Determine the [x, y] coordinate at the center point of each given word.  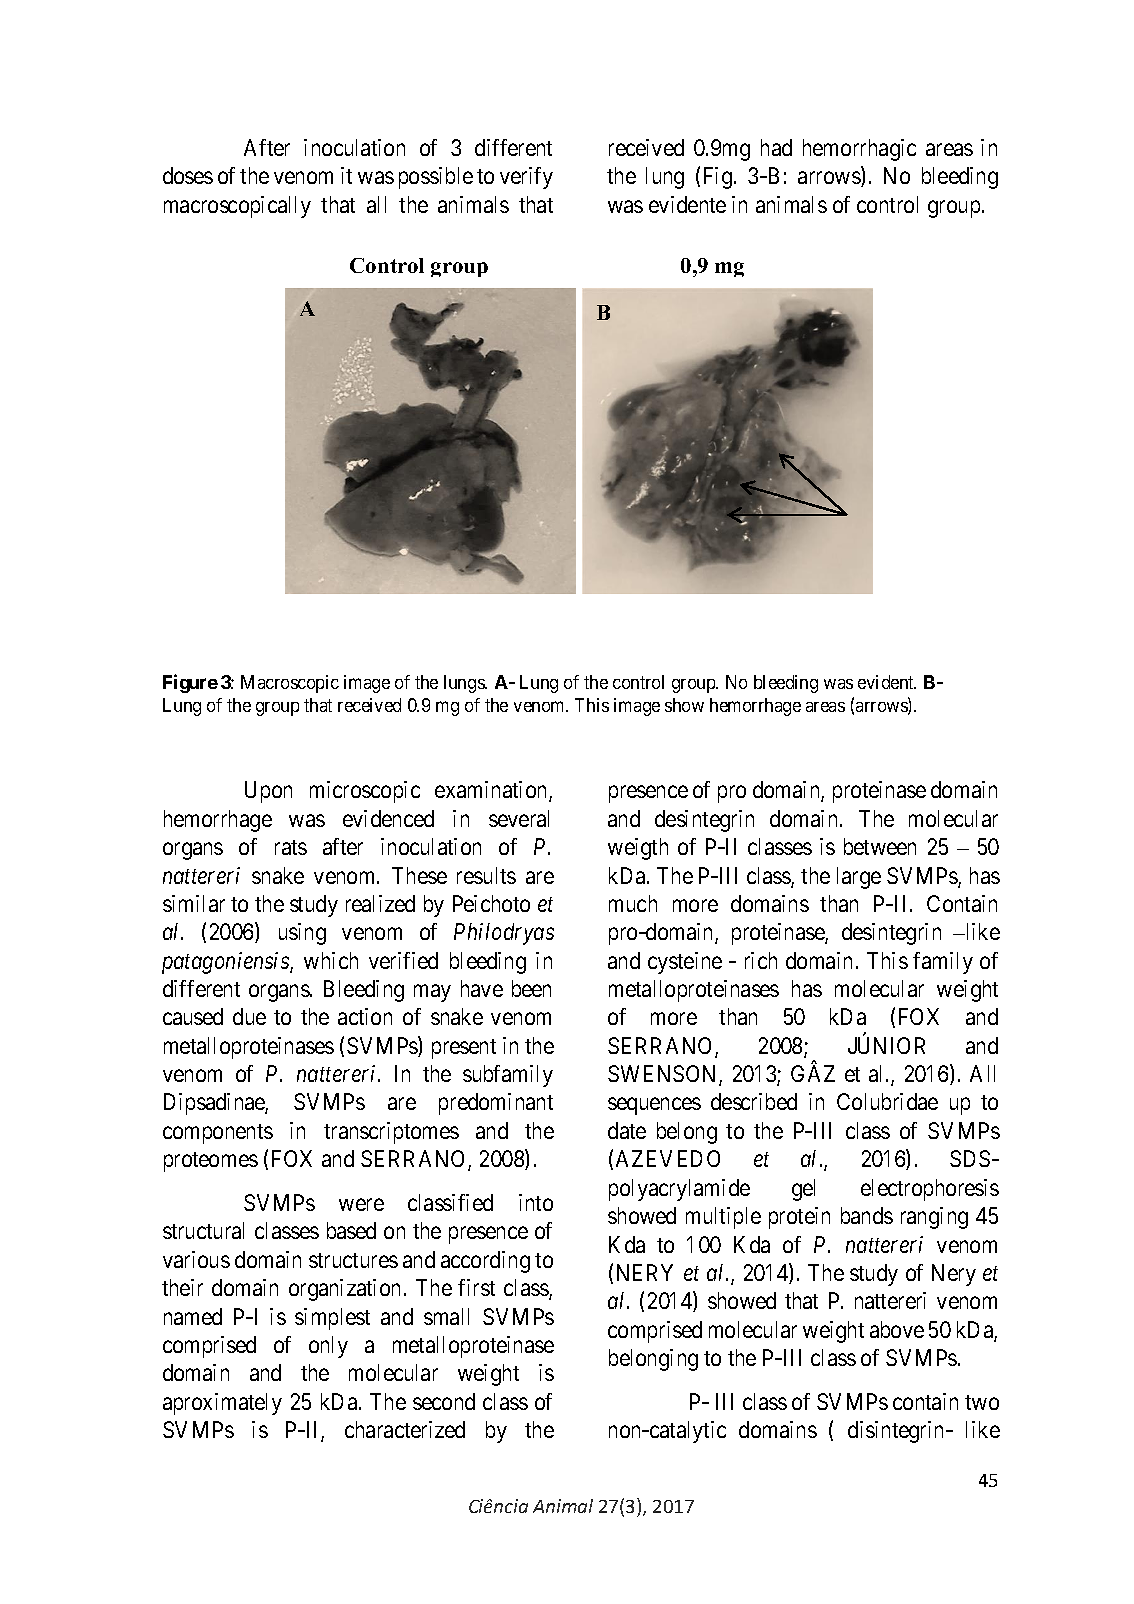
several [519, 818]
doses [188, 175]
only [328, 1347]
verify [526, 178]
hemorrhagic [859, 150]
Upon [268, 792]
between [880, 846]
